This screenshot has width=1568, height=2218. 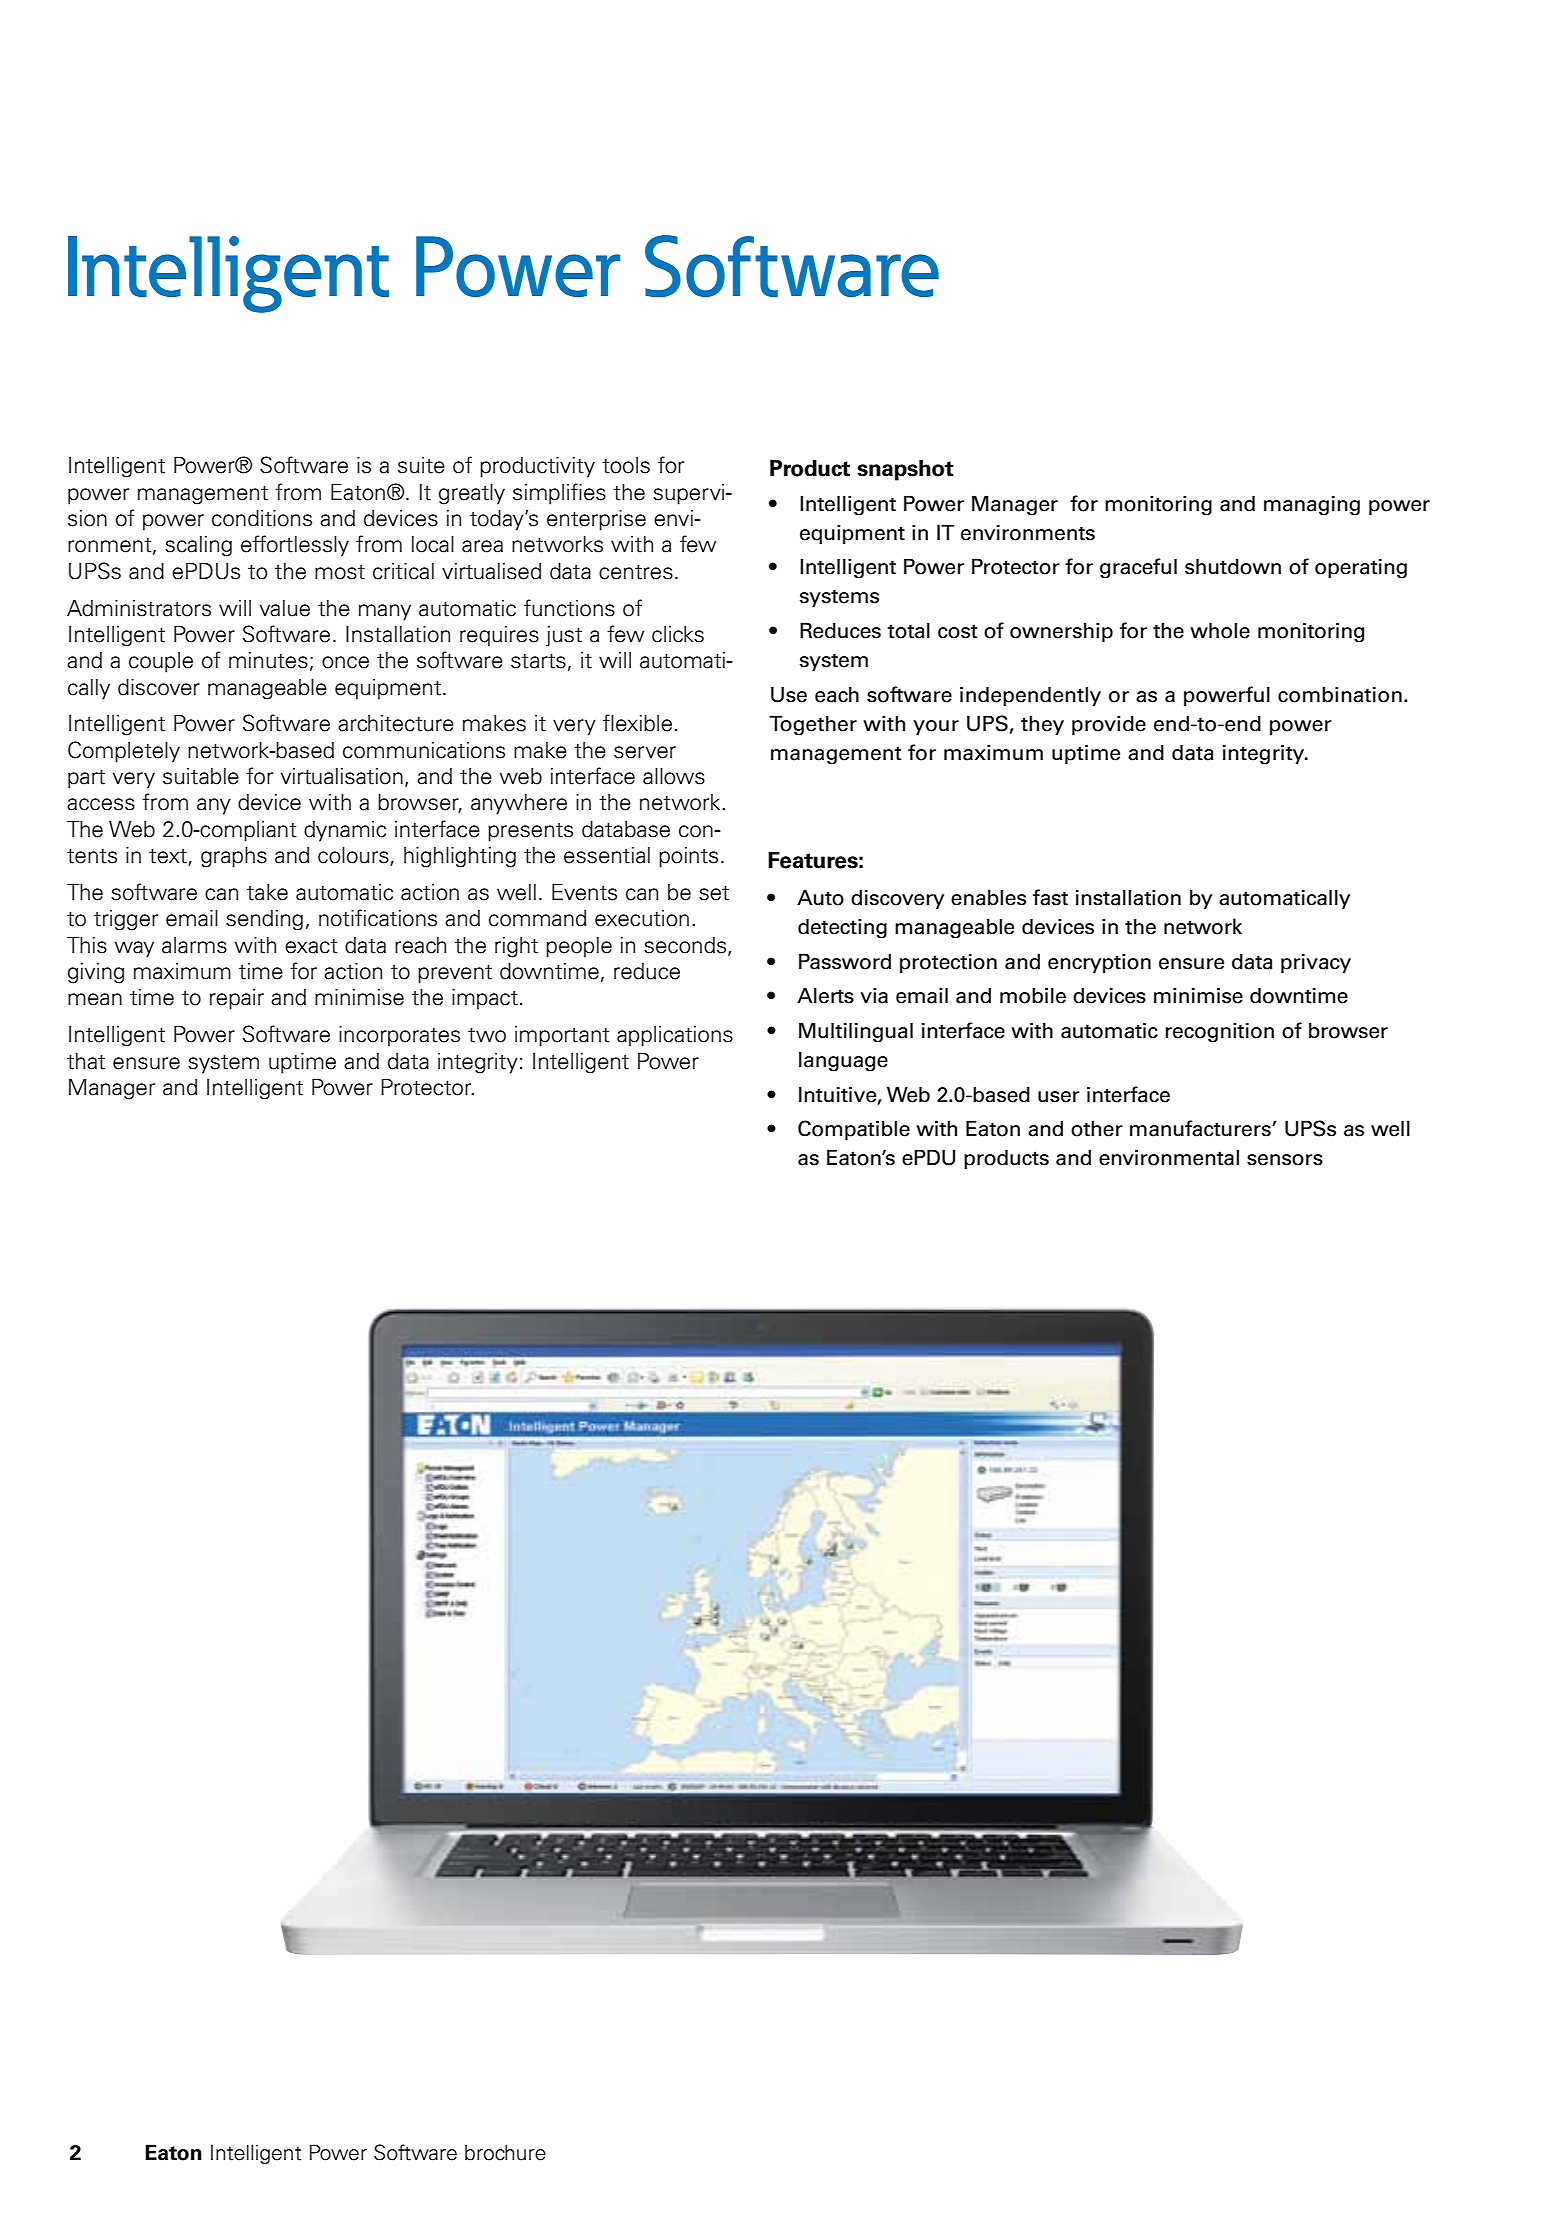 I want to click on whole, so click(x=1220, y=630).
